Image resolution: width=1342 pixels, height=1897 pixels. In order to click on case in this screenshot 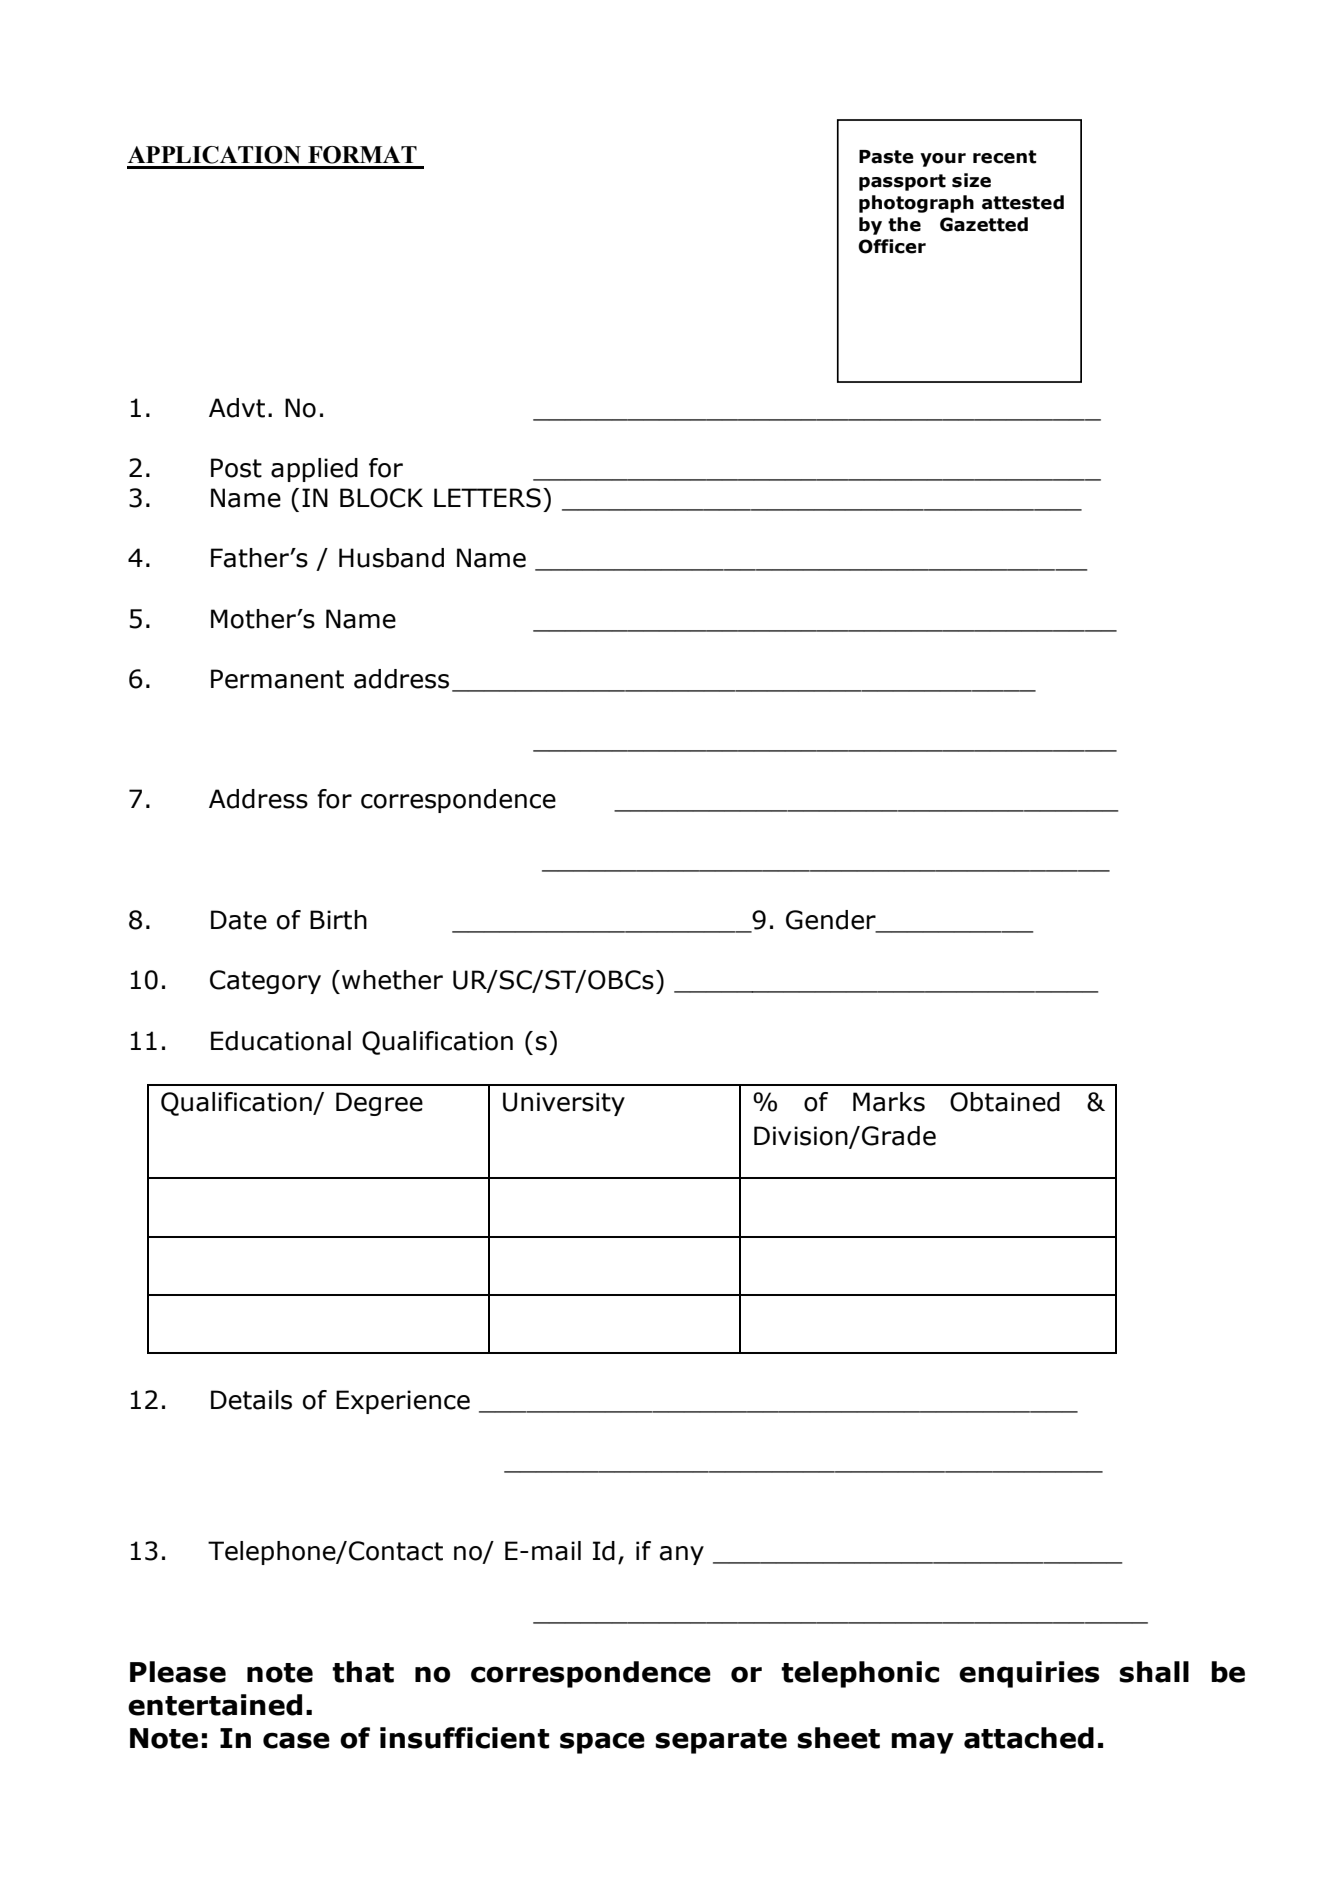, I will do `click(296, 1740)`.
